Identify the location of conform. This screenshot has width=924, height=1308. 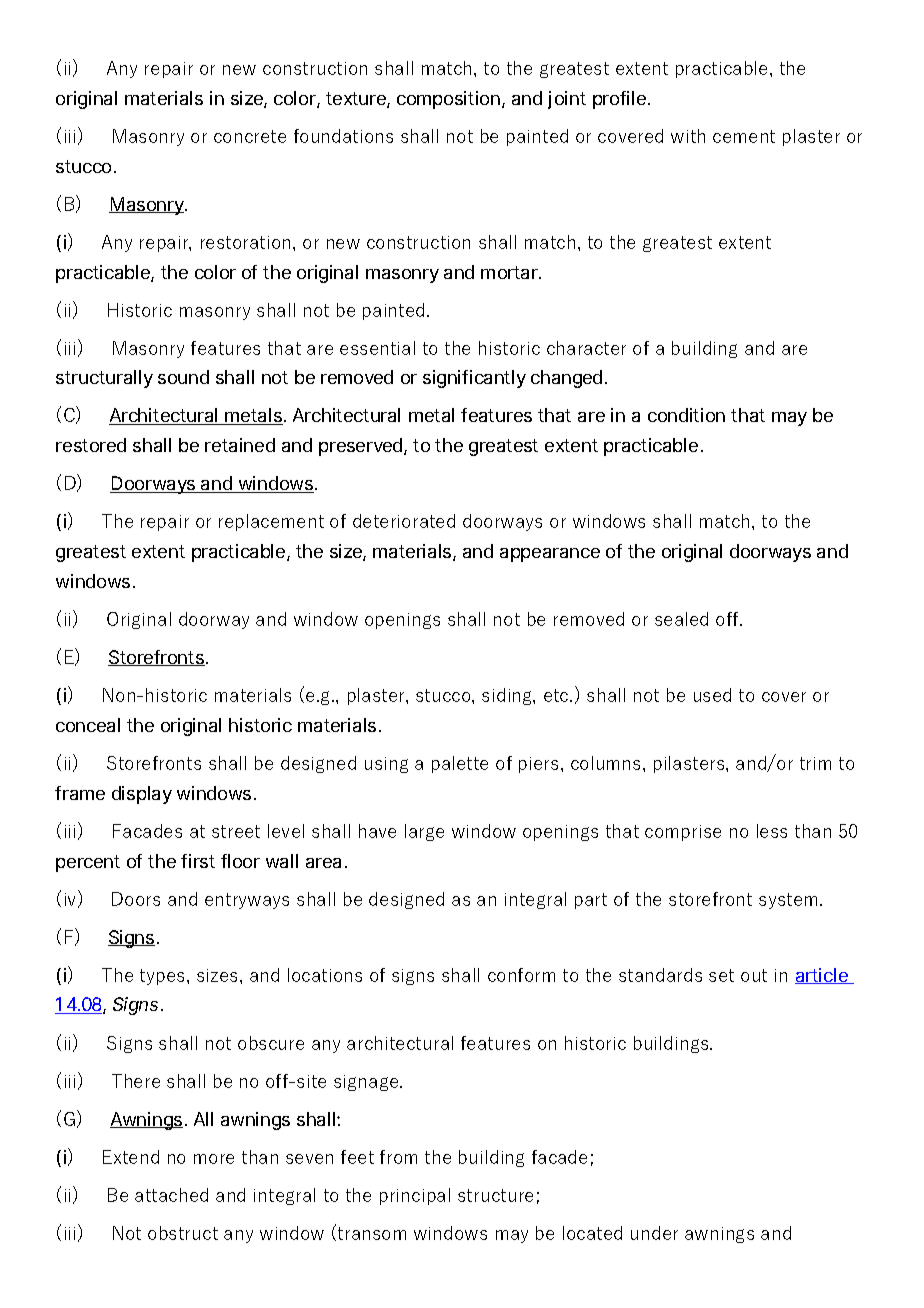
(521, 975).
